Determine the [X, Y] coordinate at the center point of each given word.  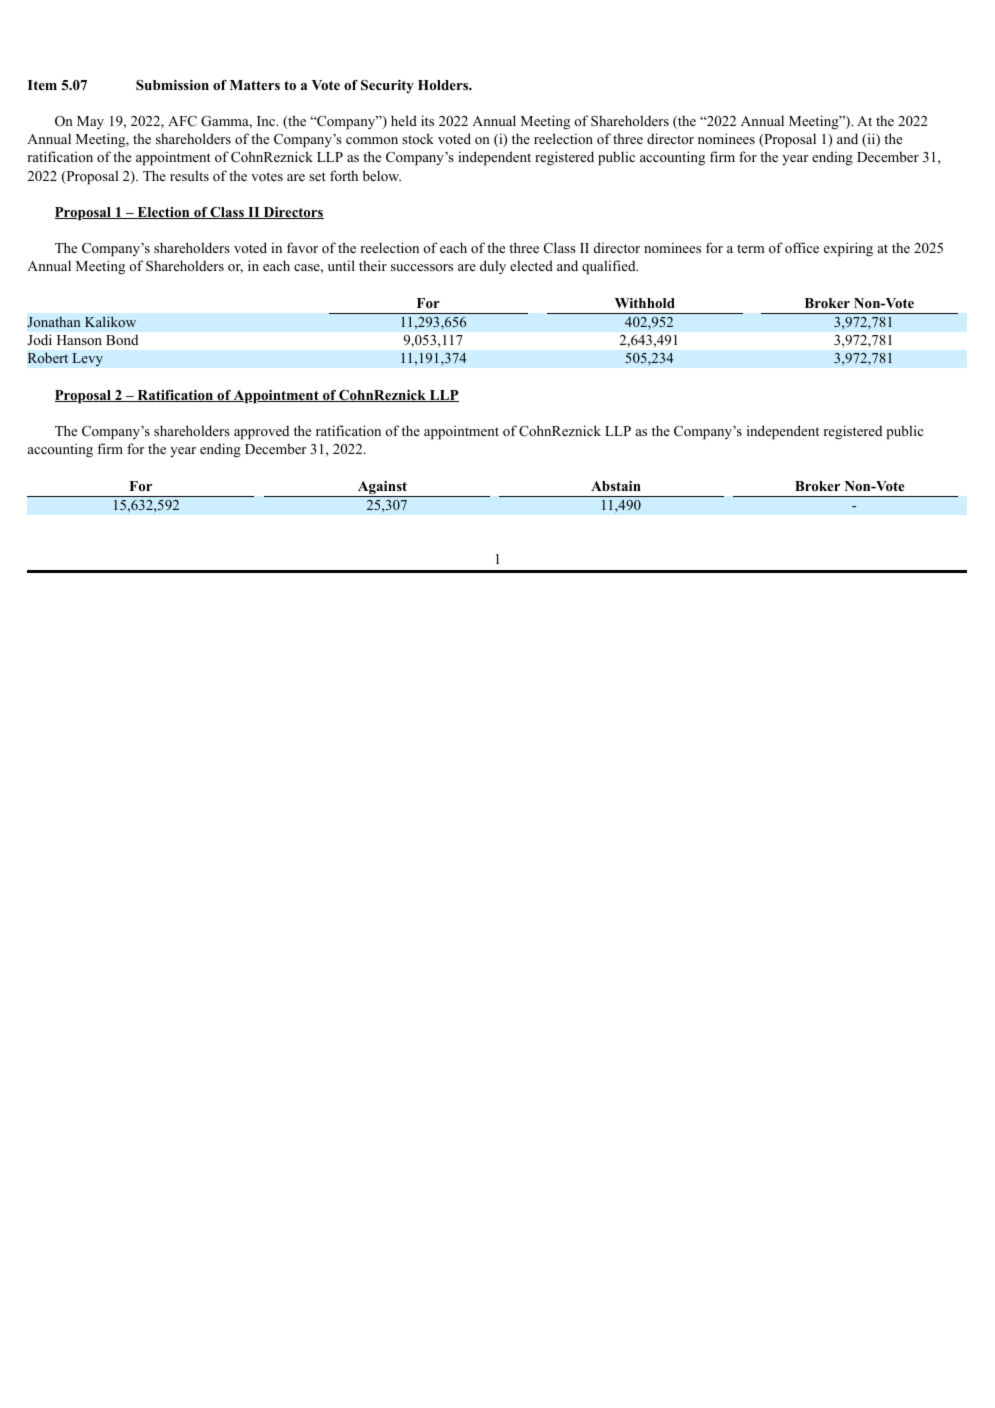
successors [422, 267]
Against [382, 489]
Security [387, 86]
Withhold [645, 303]
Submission [172, 85]
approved [261, 432]
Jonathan [54, 322]
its [427, 120]
